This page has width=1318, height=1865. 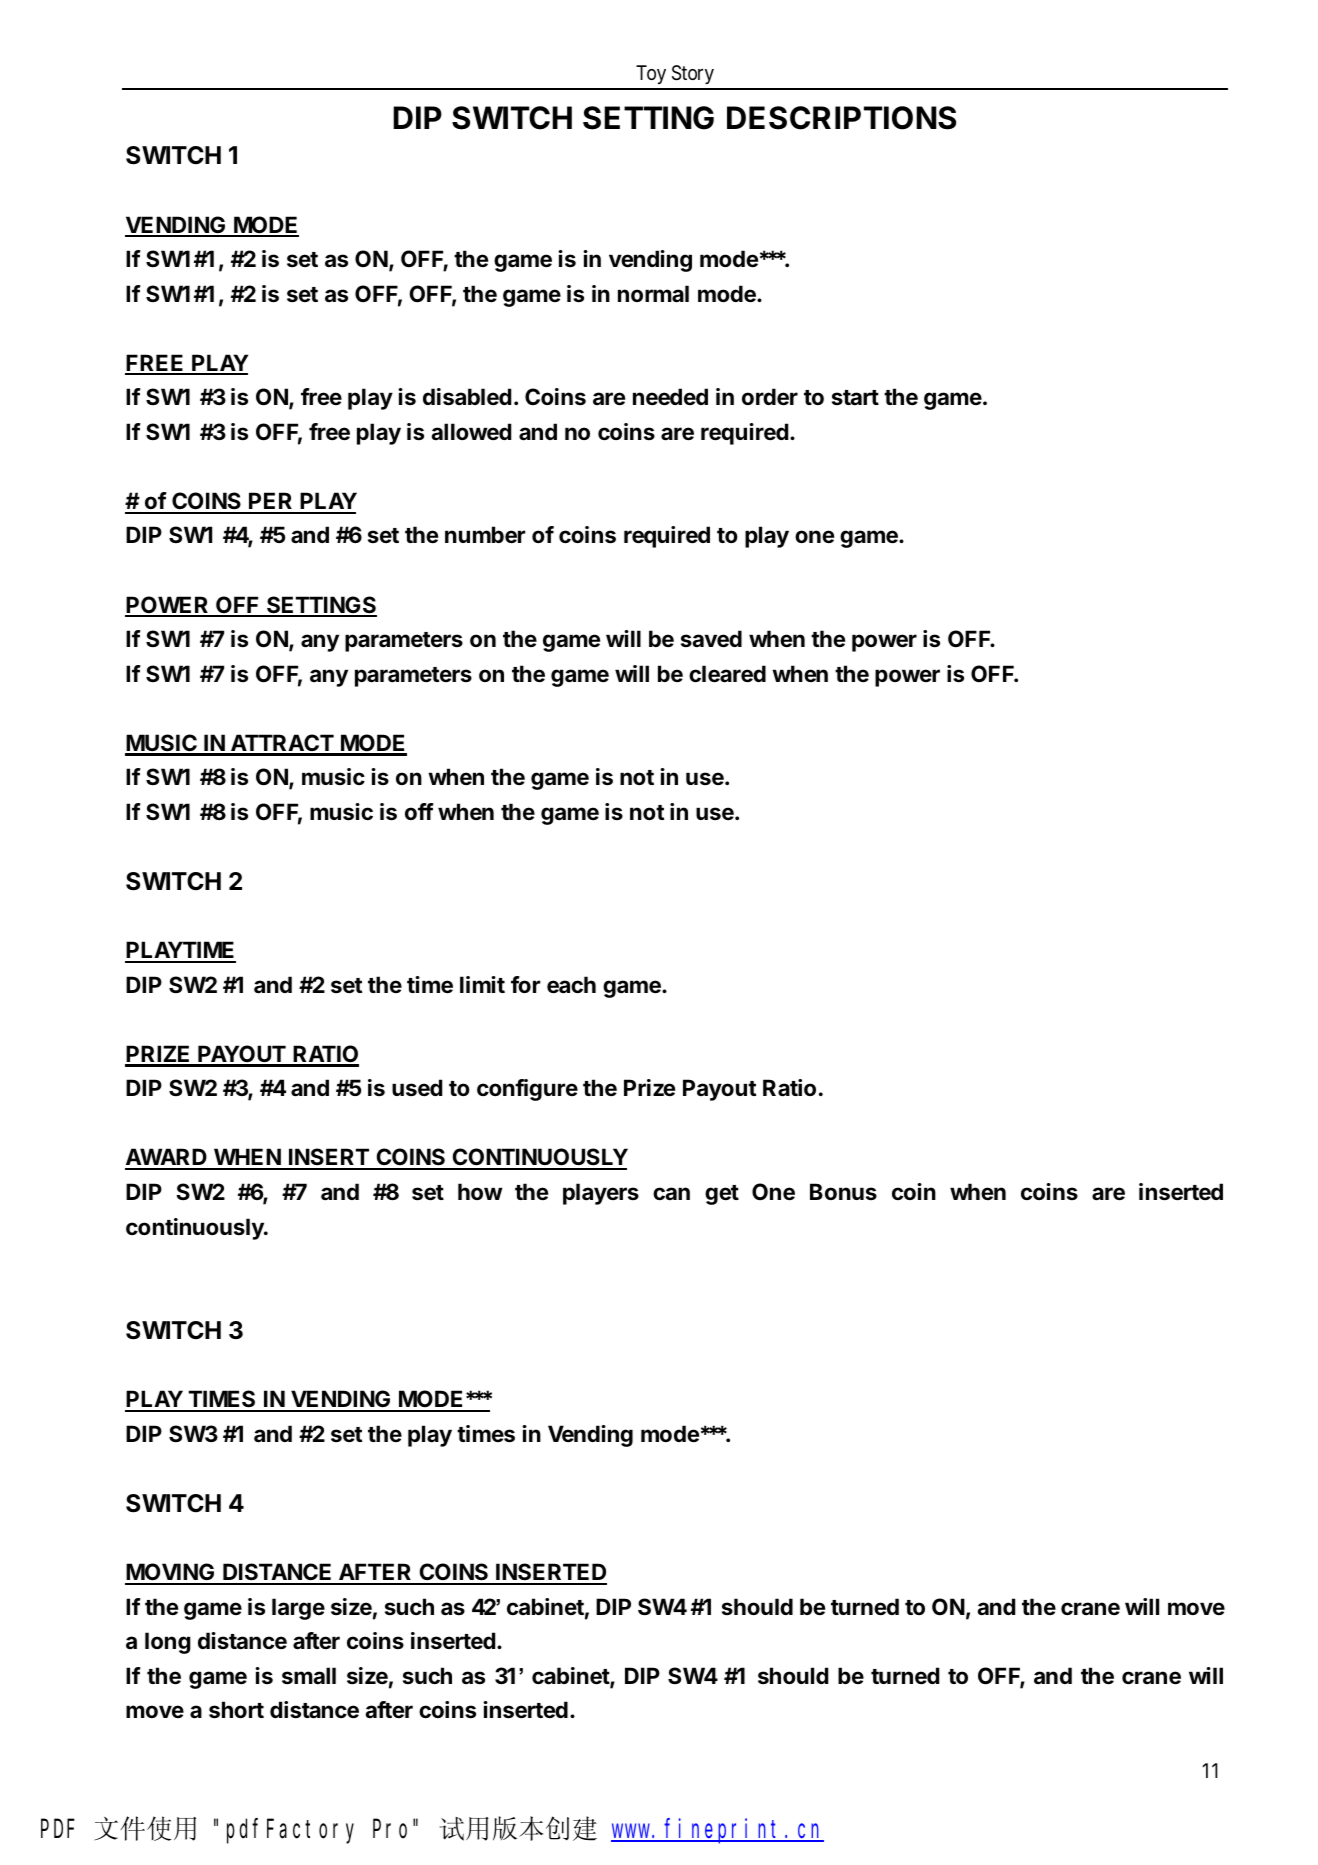 What do you see at coordinates (309, 1676) in the page?
I see `small` at bounding box center [309, 1676].
